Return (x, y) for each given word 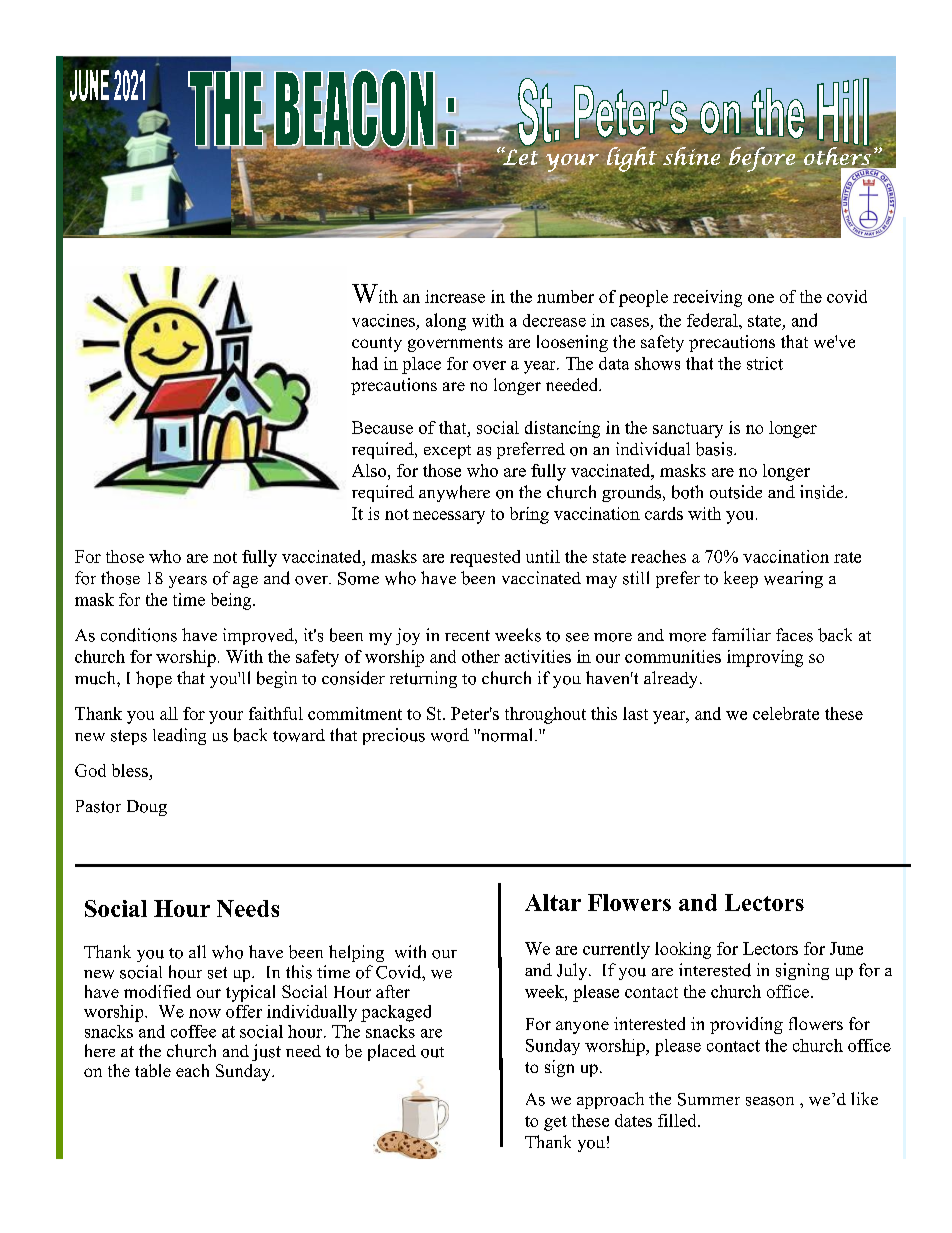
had (365, 363)
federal (713, 320)
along (446, 322)
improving (765, 658)
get (555, 1123)
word (450, 735)
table (153, 1070)
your (226, 717)
